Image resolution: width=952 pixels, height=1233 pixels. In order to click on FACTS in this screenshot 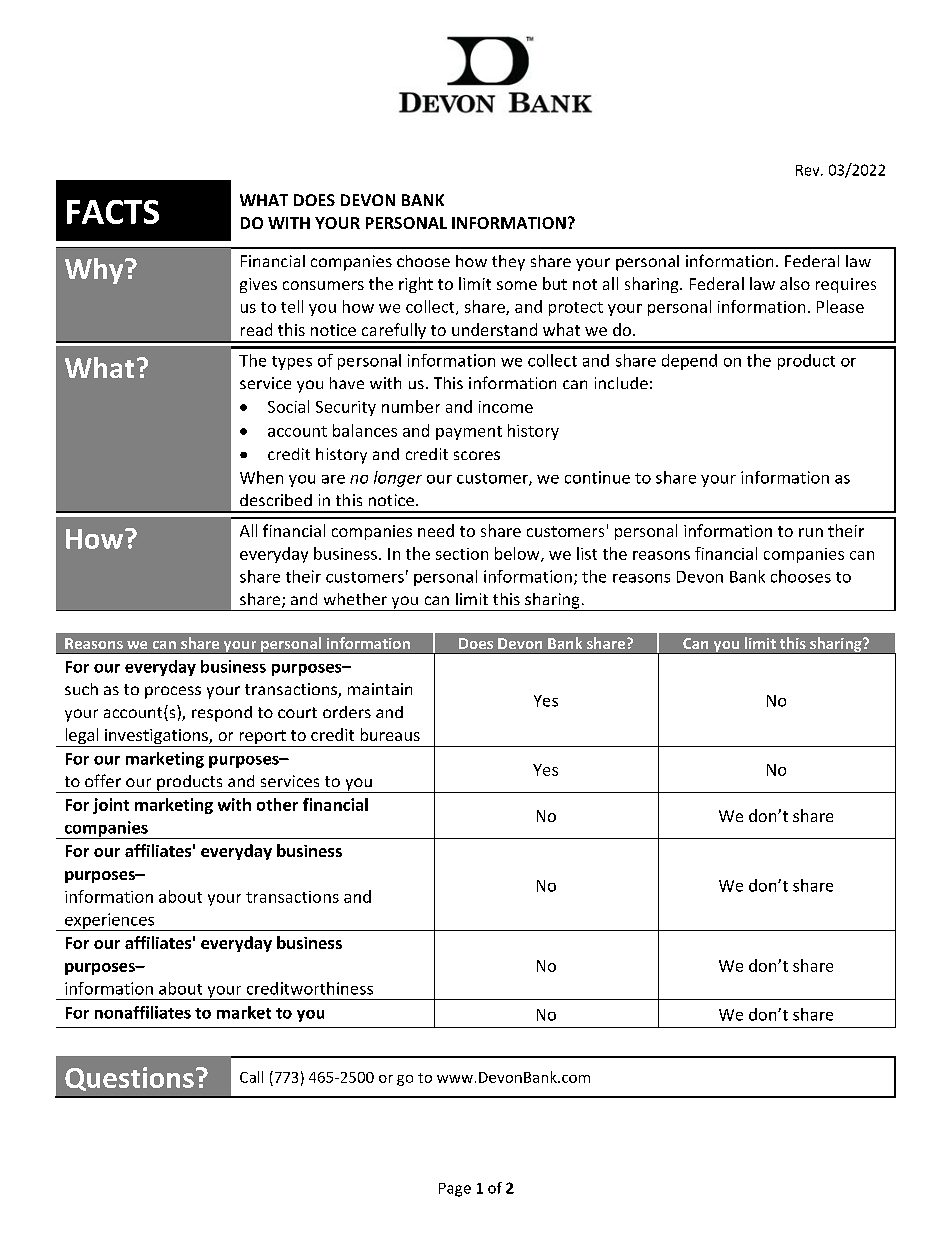, I will do `click(113, 212)`.
